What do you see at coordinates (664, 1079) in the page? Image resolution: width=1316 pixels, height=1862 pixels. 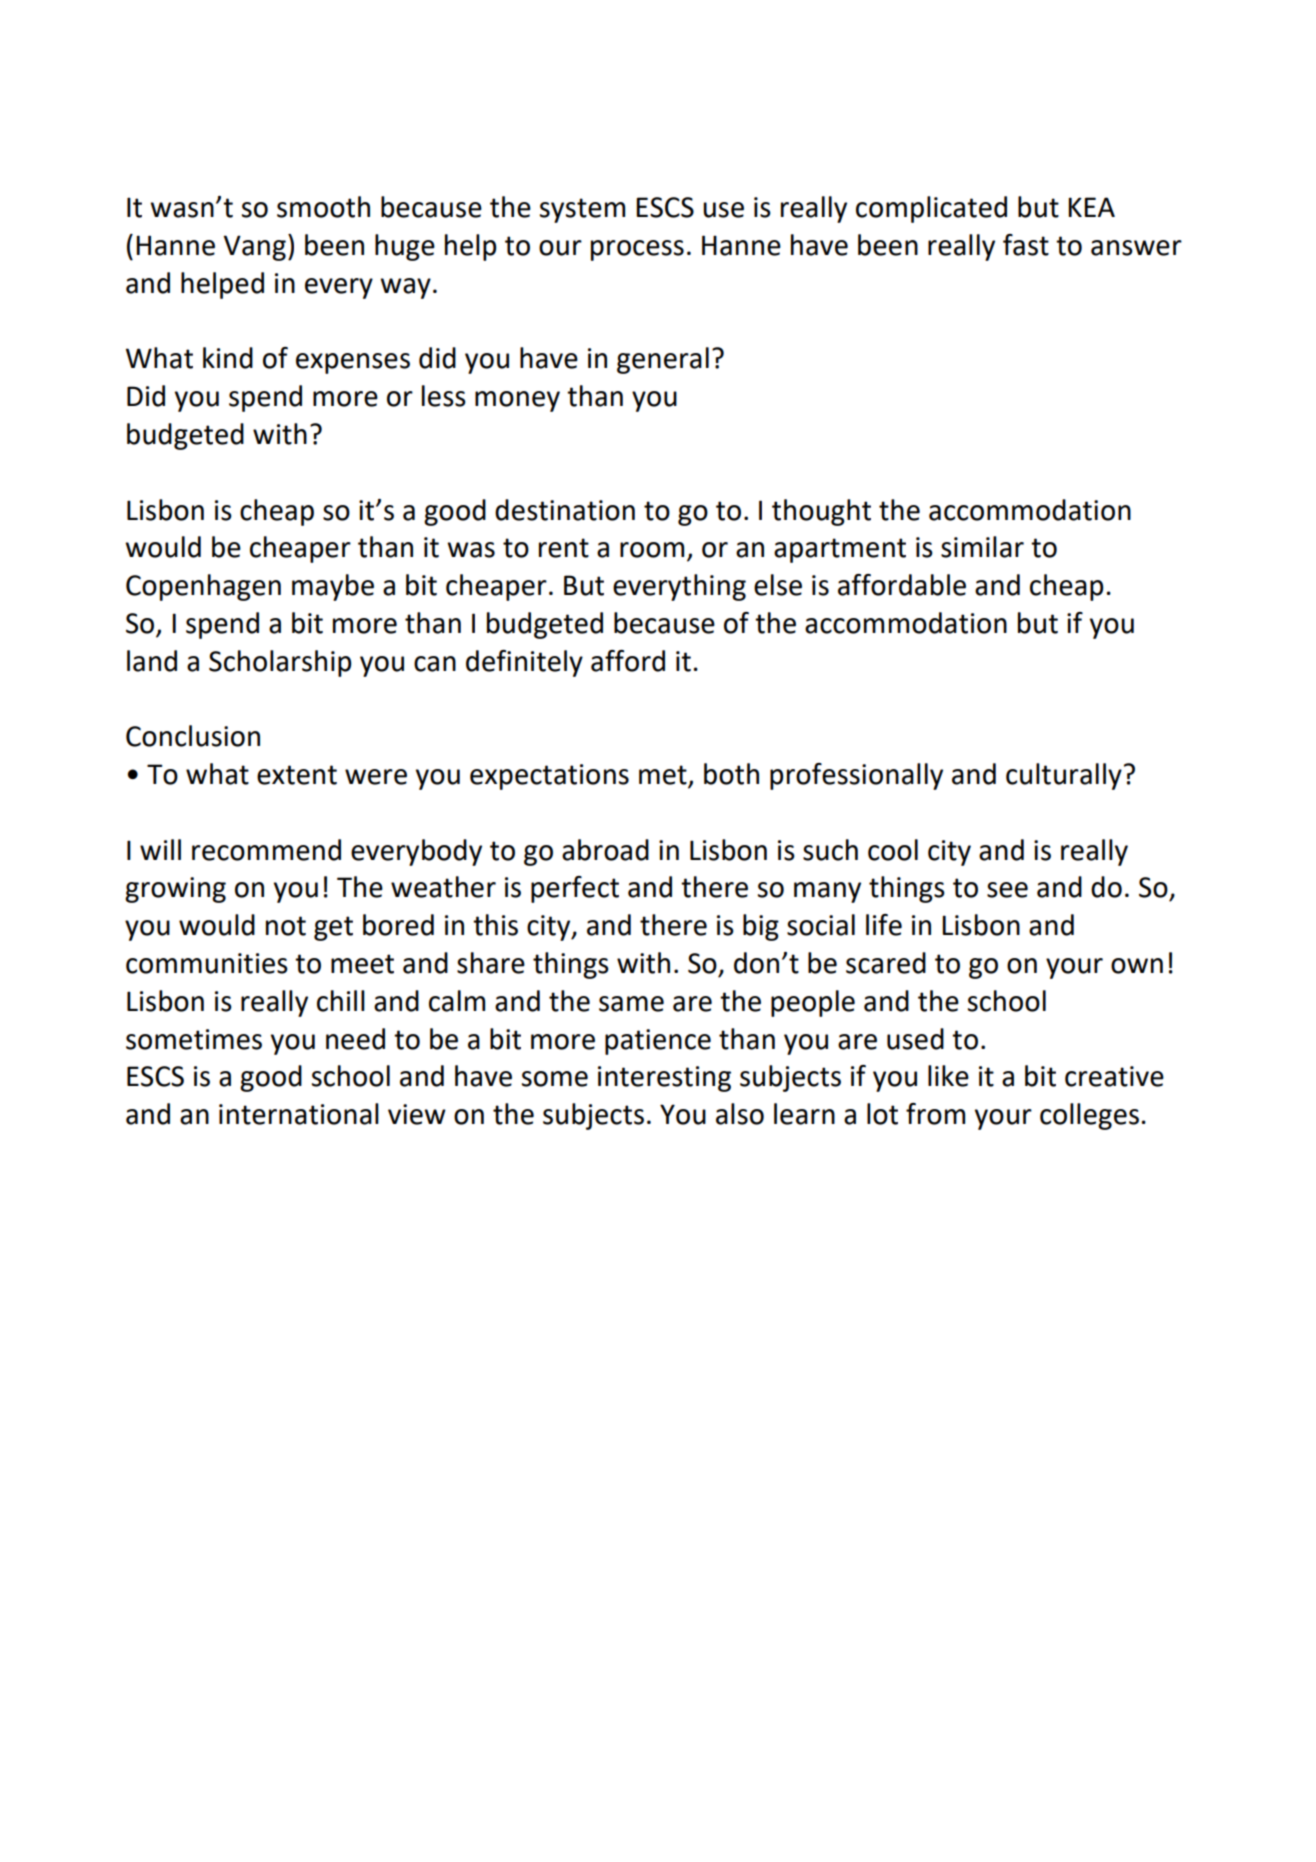 I see `interesting` at bounding box center [664, 1079].
